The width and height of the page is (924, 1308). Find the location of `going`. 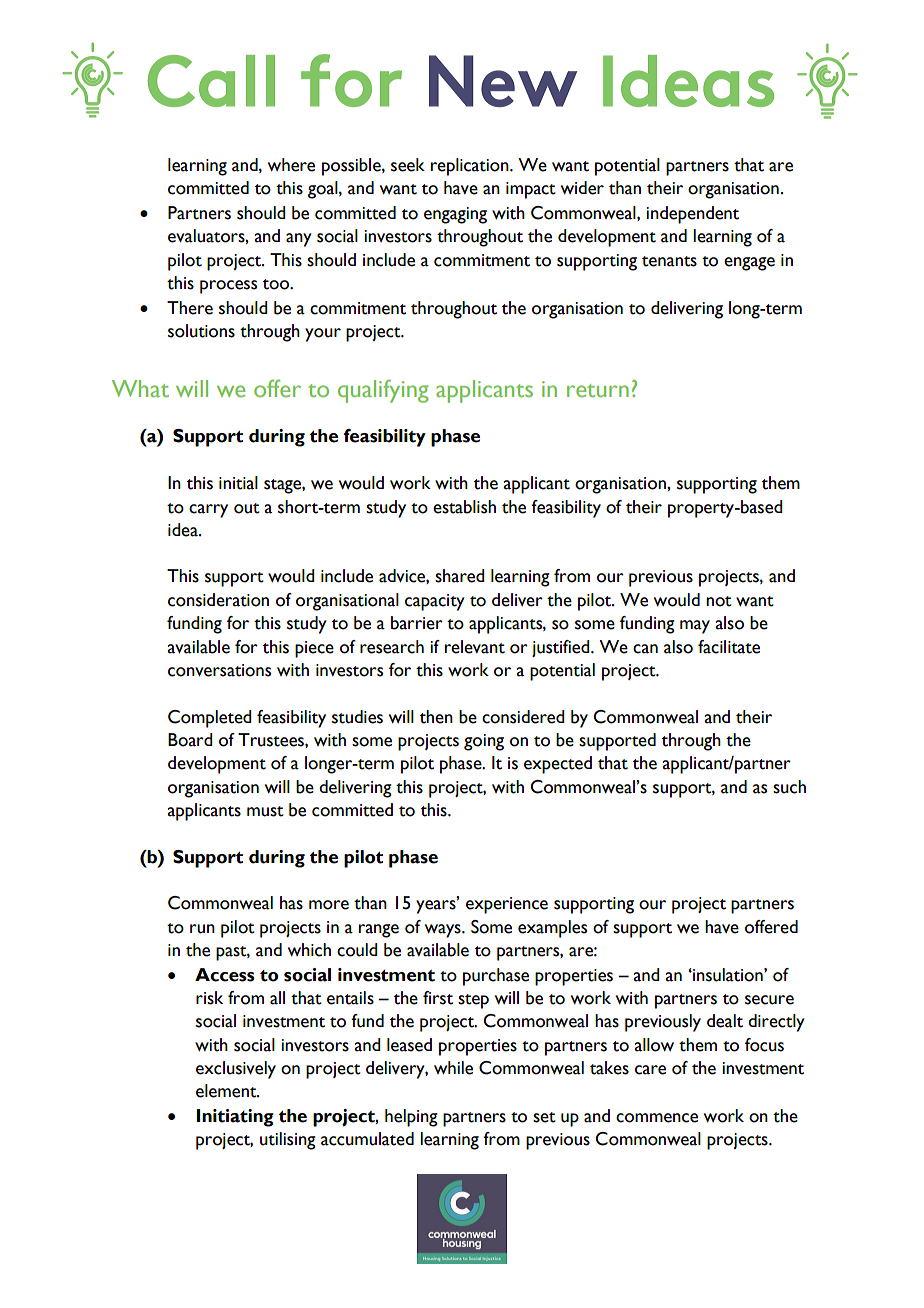

going is located at coordinates (484, 742).
